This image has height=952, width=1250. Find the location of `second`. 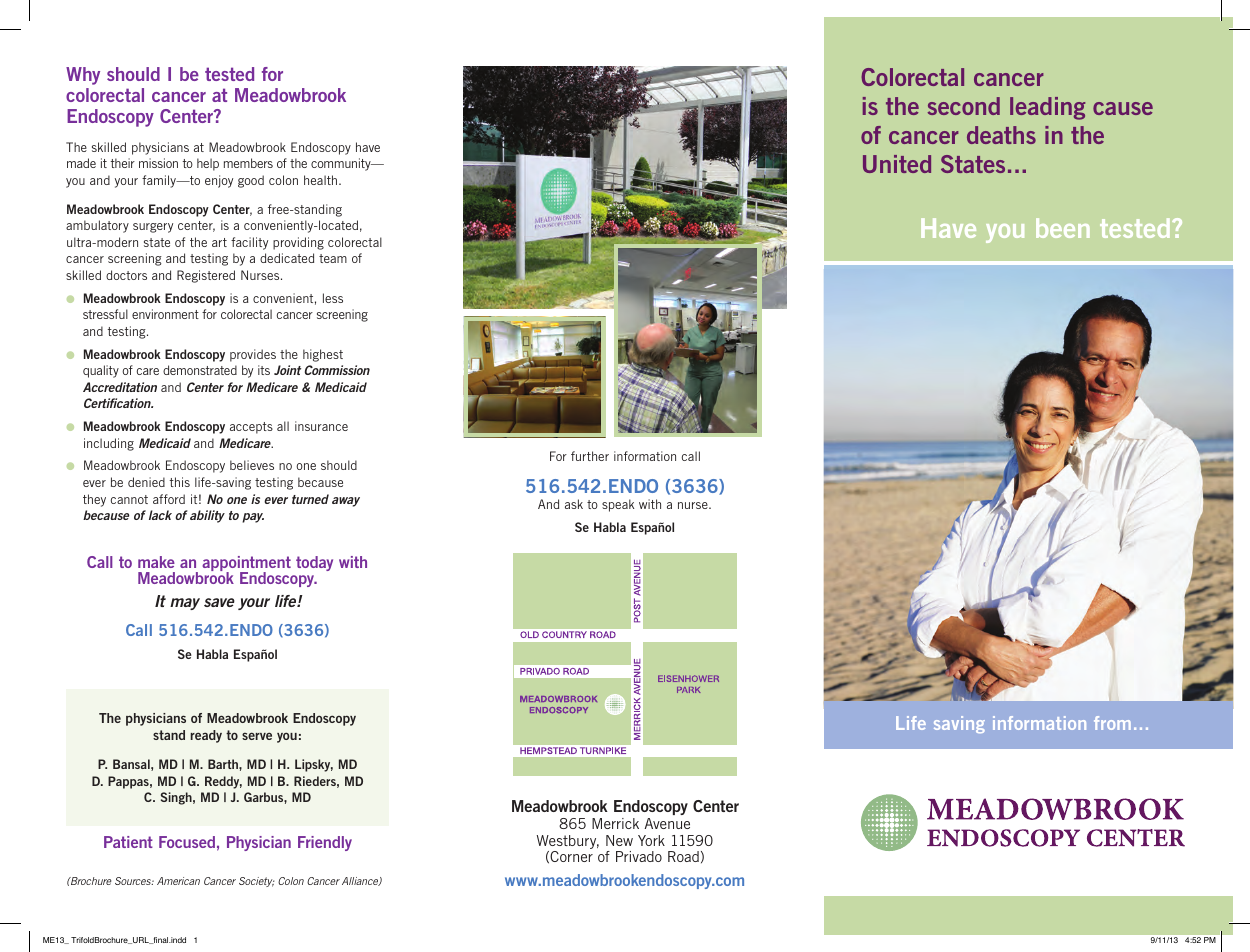

second is located at coordinates (964, 106).
